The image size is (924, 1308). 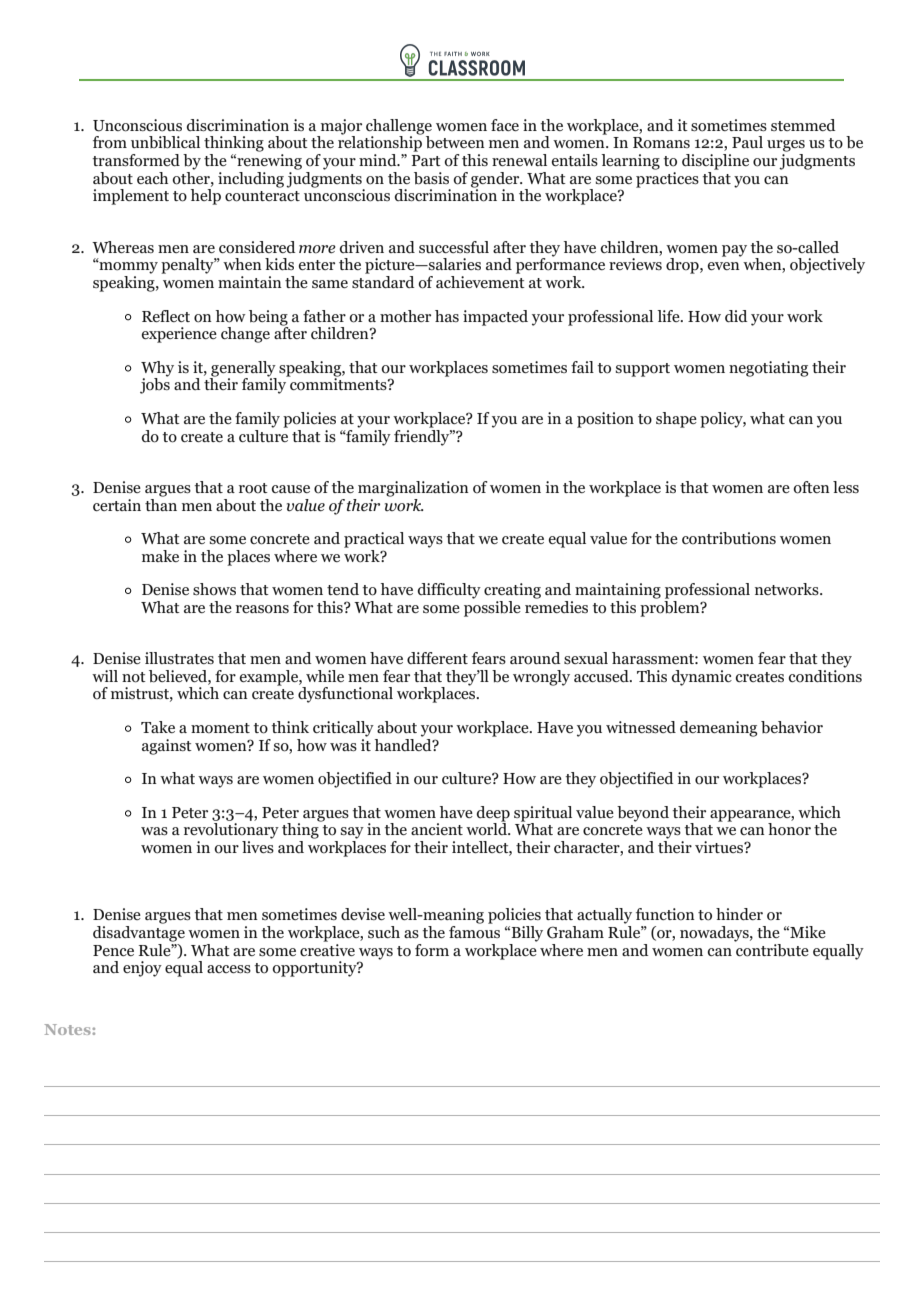 What do you see at coordinates (747, 142) in the document?
I see `Paul` at bounding box center [747, 142].
